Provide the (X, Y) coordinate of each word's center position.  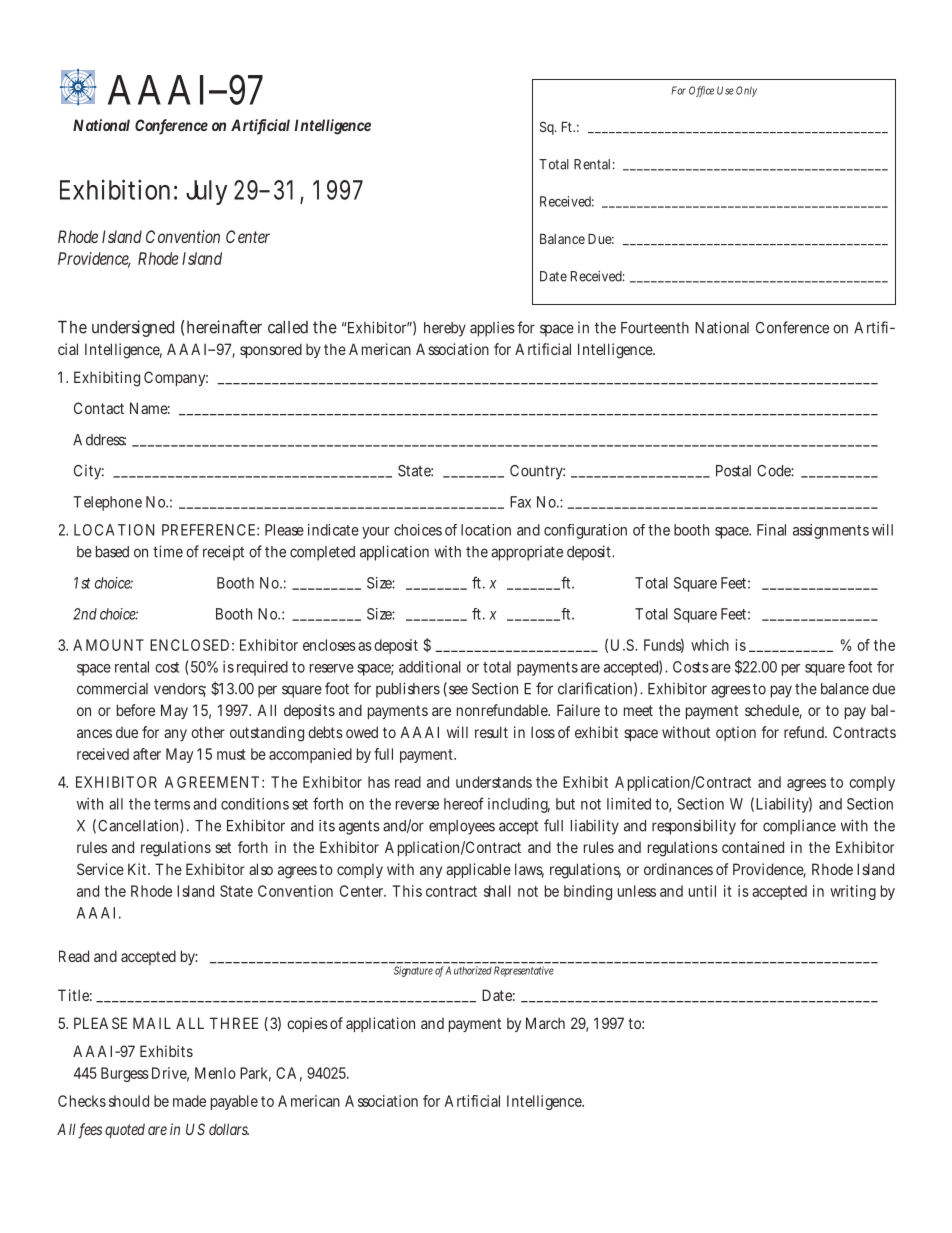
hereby (445, 329)
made (189, 1101)
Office (701, 91)
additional (430, 667)
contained (753, 847)
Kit (139, 869)
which (710, 645)
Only (746, 91)
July (206, 192)
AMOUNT (108, 645)
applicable (478, 870)
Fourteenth (655, 328)
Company (176, 378)
